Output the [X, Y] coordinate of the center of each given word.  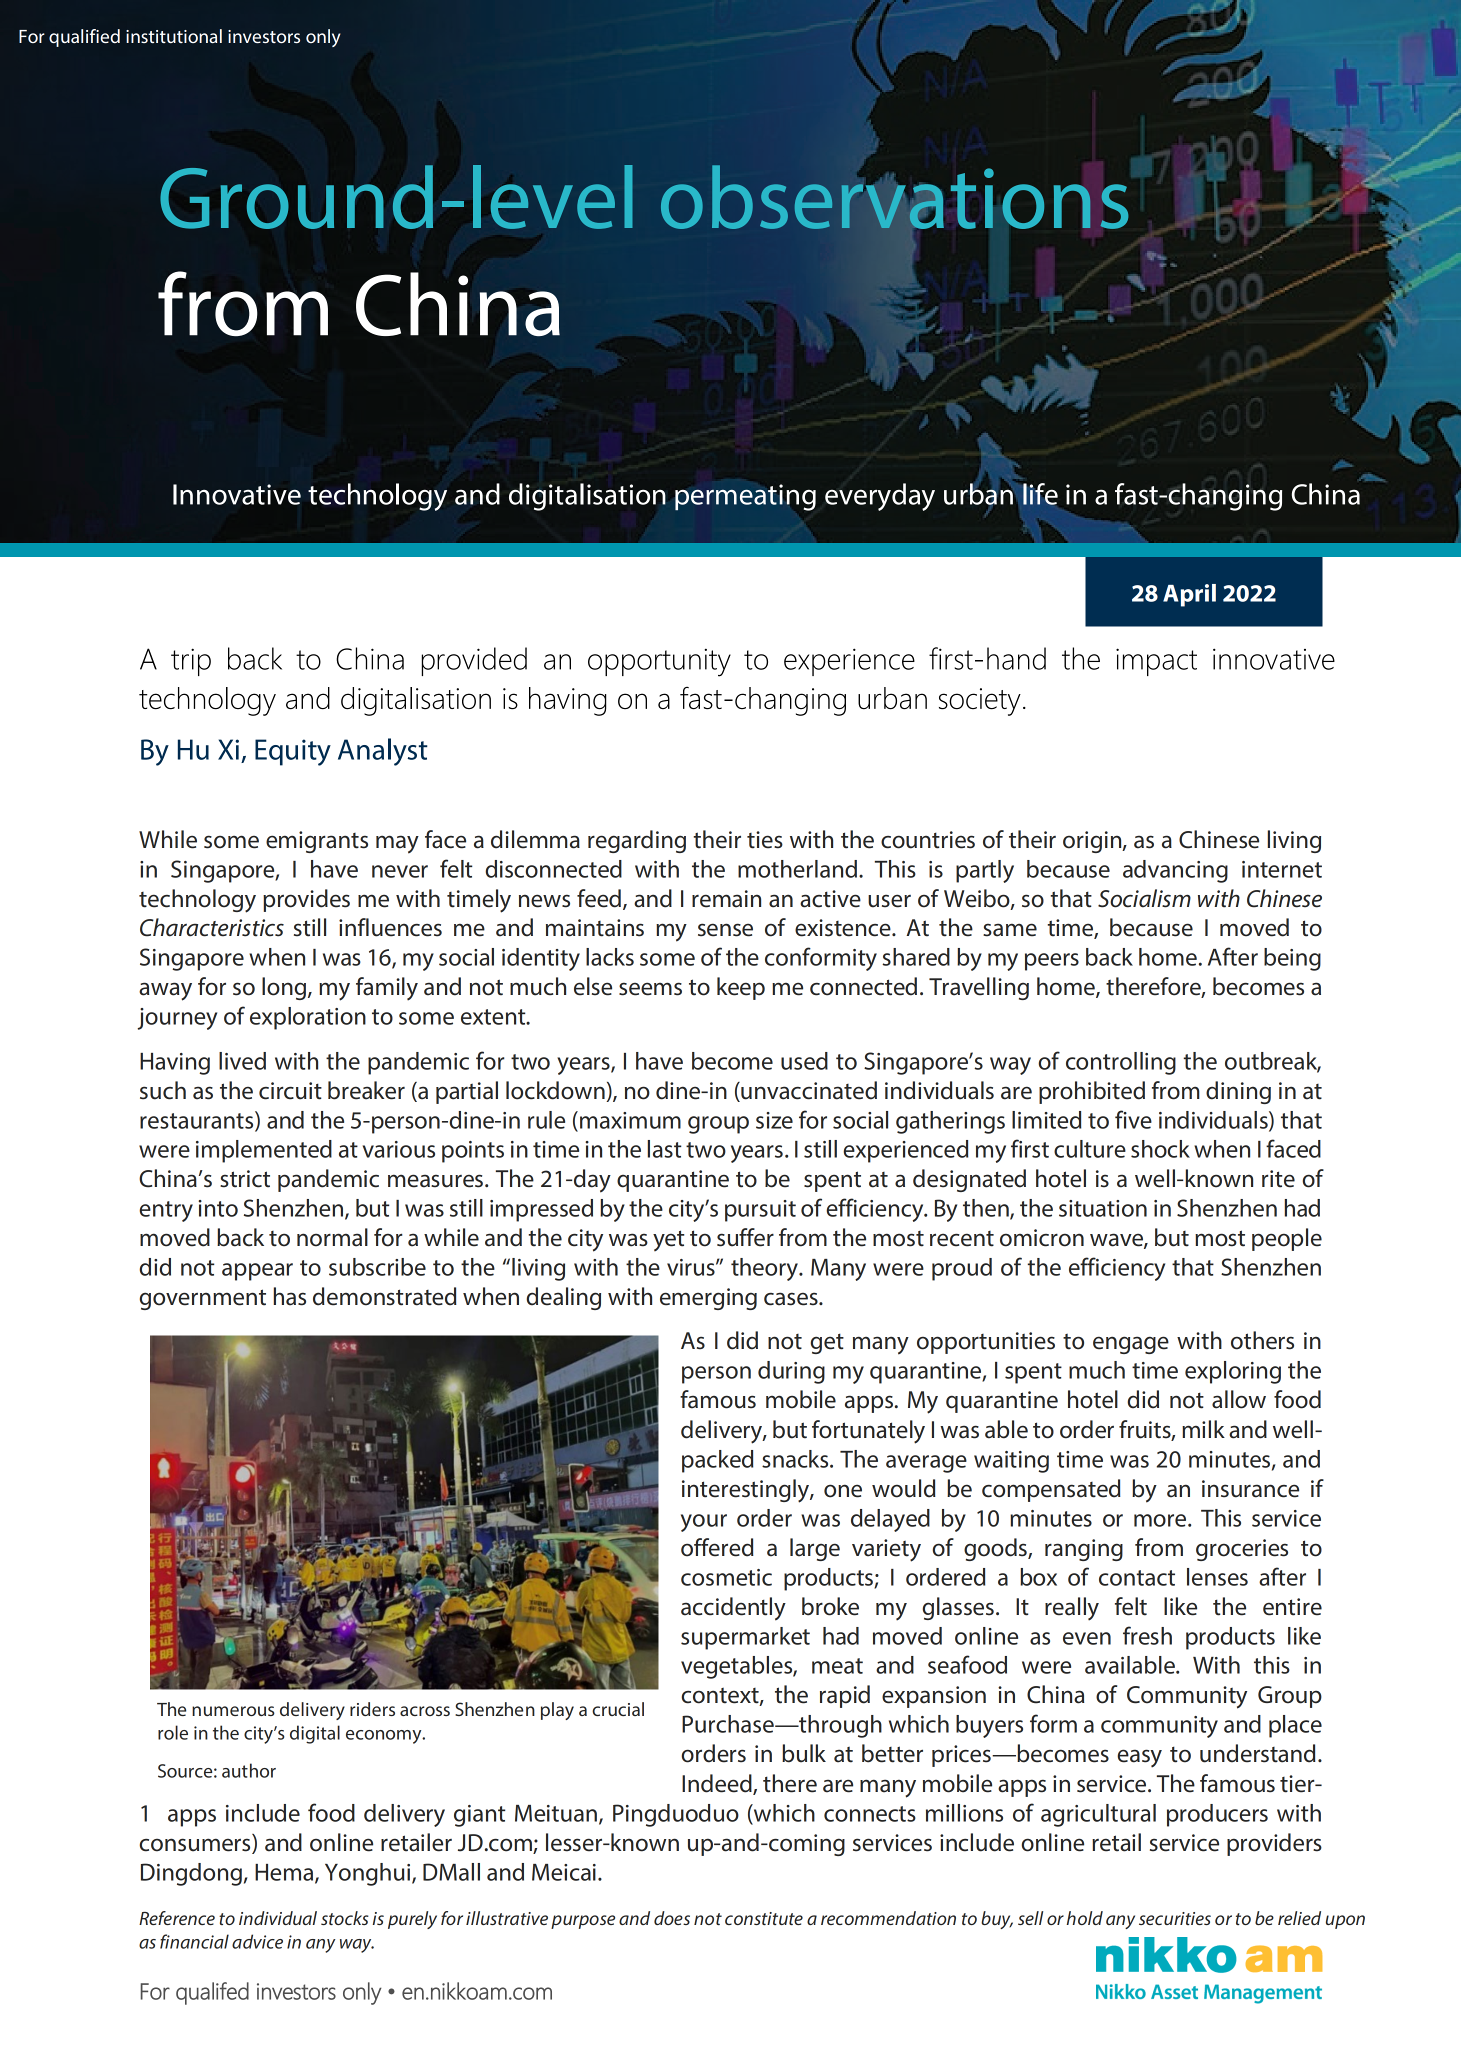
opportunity [659, 663]
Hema [285, 1873]
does [672, 1918]
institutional [174, 36]
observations [894, 197]
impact [1156, 662]
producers [1217, 1815]
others [1262, 1340]
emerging [708, 1299]
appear [257, 1272]
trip [191, 662]
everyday [880, 497]
